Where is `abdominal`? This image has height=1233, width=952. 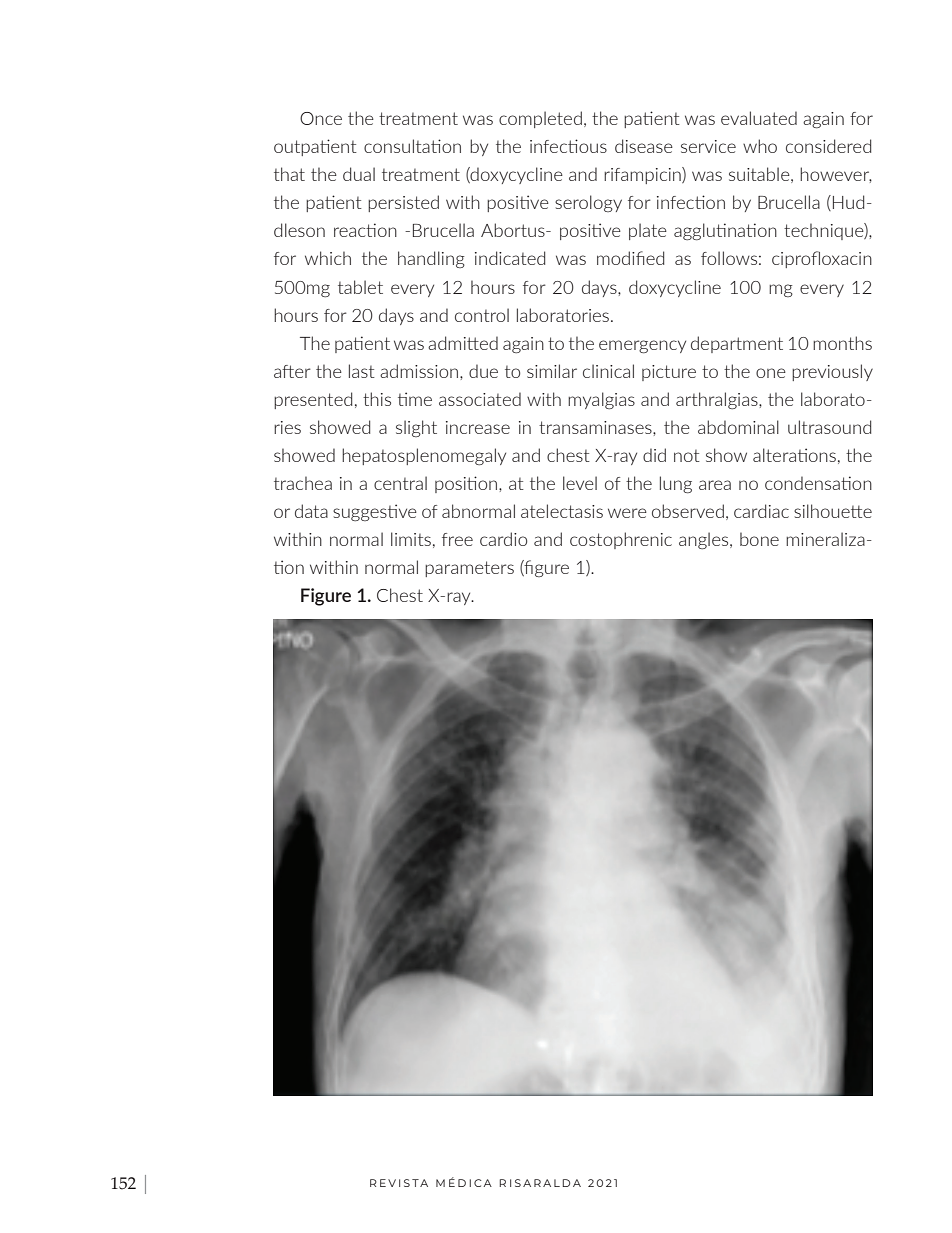
abdominal is located at coordinates (738, 427).
